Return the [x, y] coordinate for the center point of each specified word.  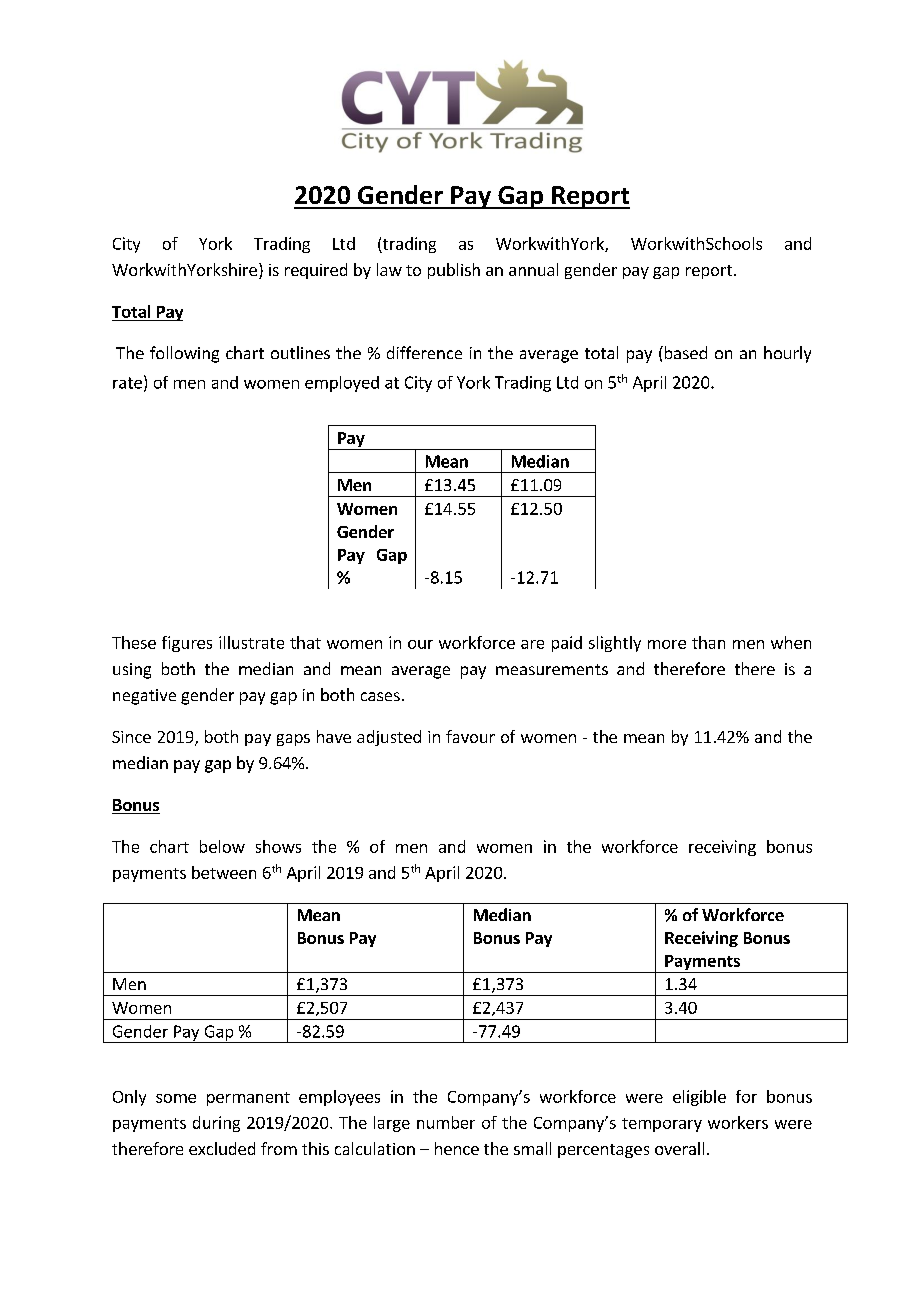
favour [470, 736]
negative [144, 697]
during [216, 1124]
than [708, 642]
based [684, 352]
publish [454, 271]
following [184, 354]
